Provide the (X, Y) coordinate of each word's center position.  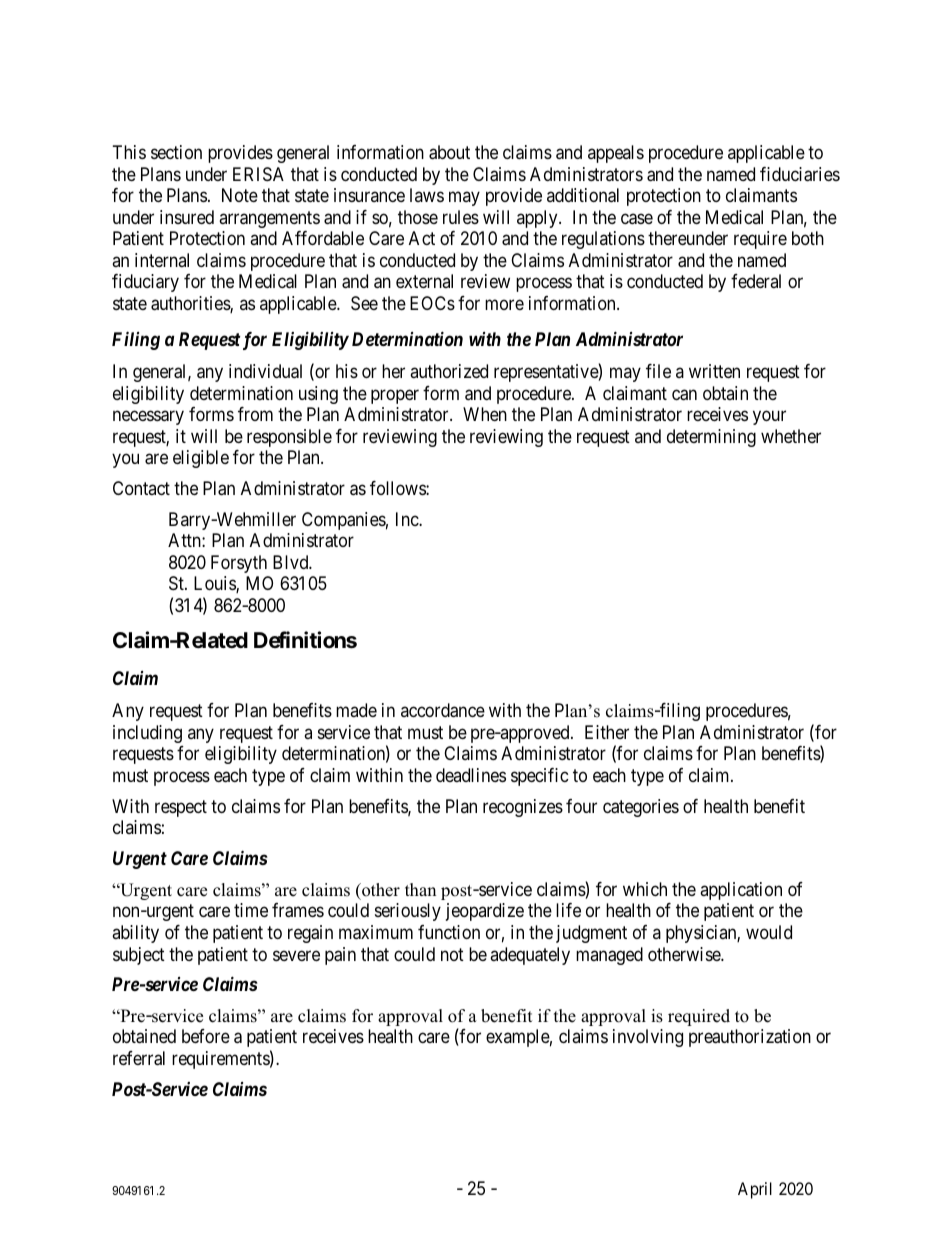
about (449, 152)
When (485, 414)
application (741, 891)
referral (139, 1058)
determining (711, 438)
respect (181, 808)
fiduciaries (800, 174)
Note (240, 195)
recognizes (523, 808)
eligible (201, 459)
